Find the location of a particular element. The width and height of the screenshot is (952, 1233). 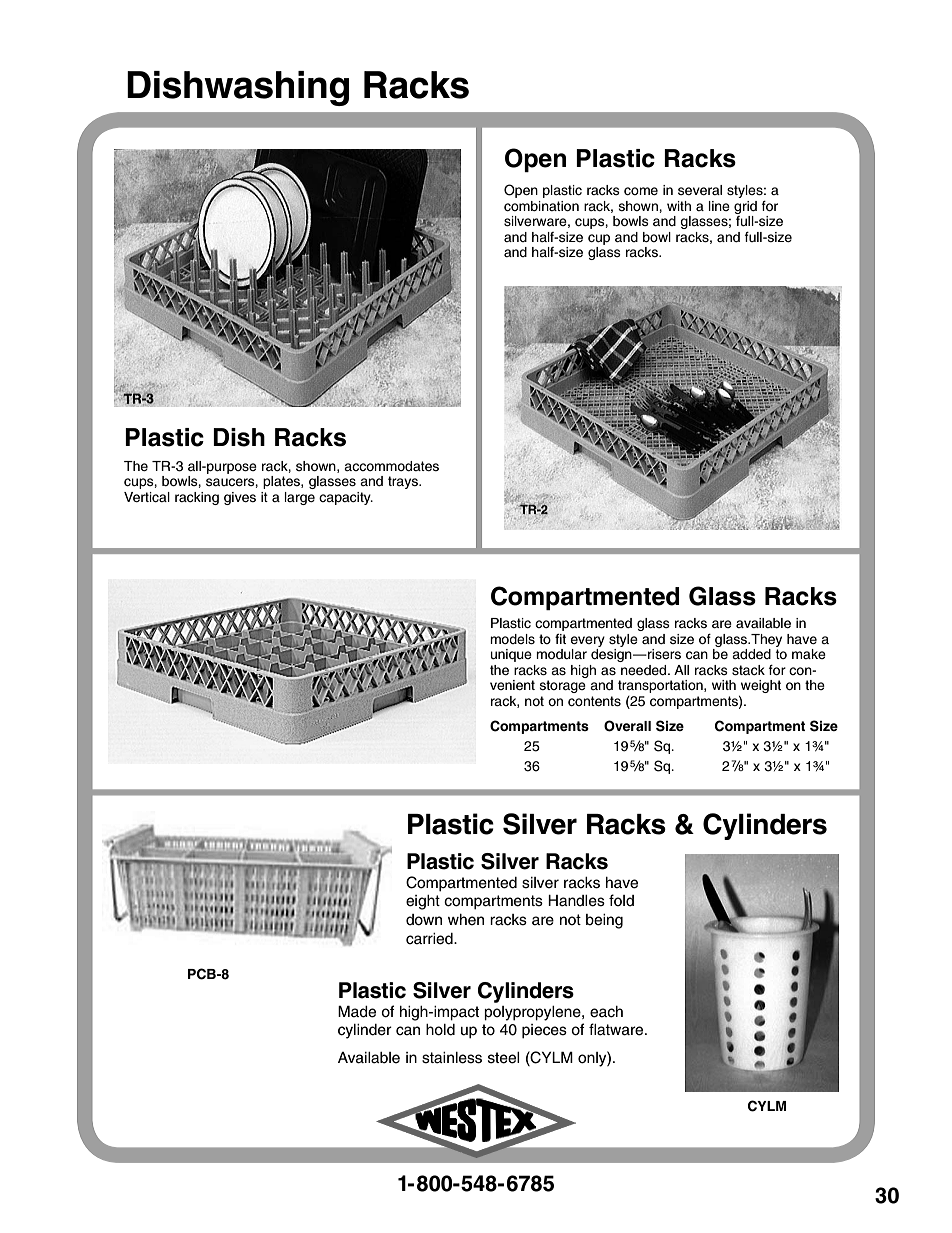

Overall is located at coordinates (627, 726).
